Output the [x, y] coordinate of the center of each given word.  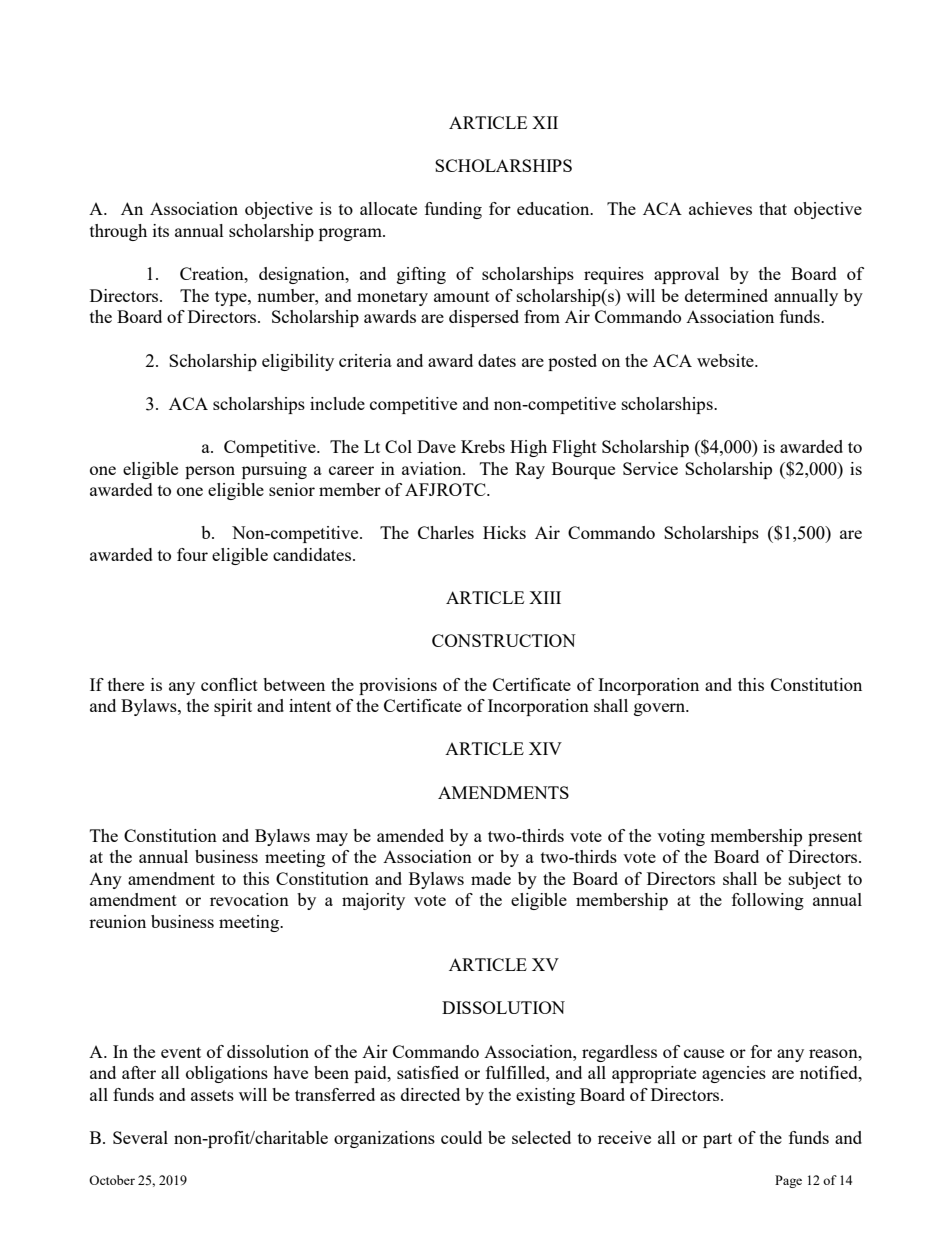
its [161, 230]
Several [140, 1137]
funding [453, 210]
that [773, 208]
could [461, 1137]
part [717, 1140]
